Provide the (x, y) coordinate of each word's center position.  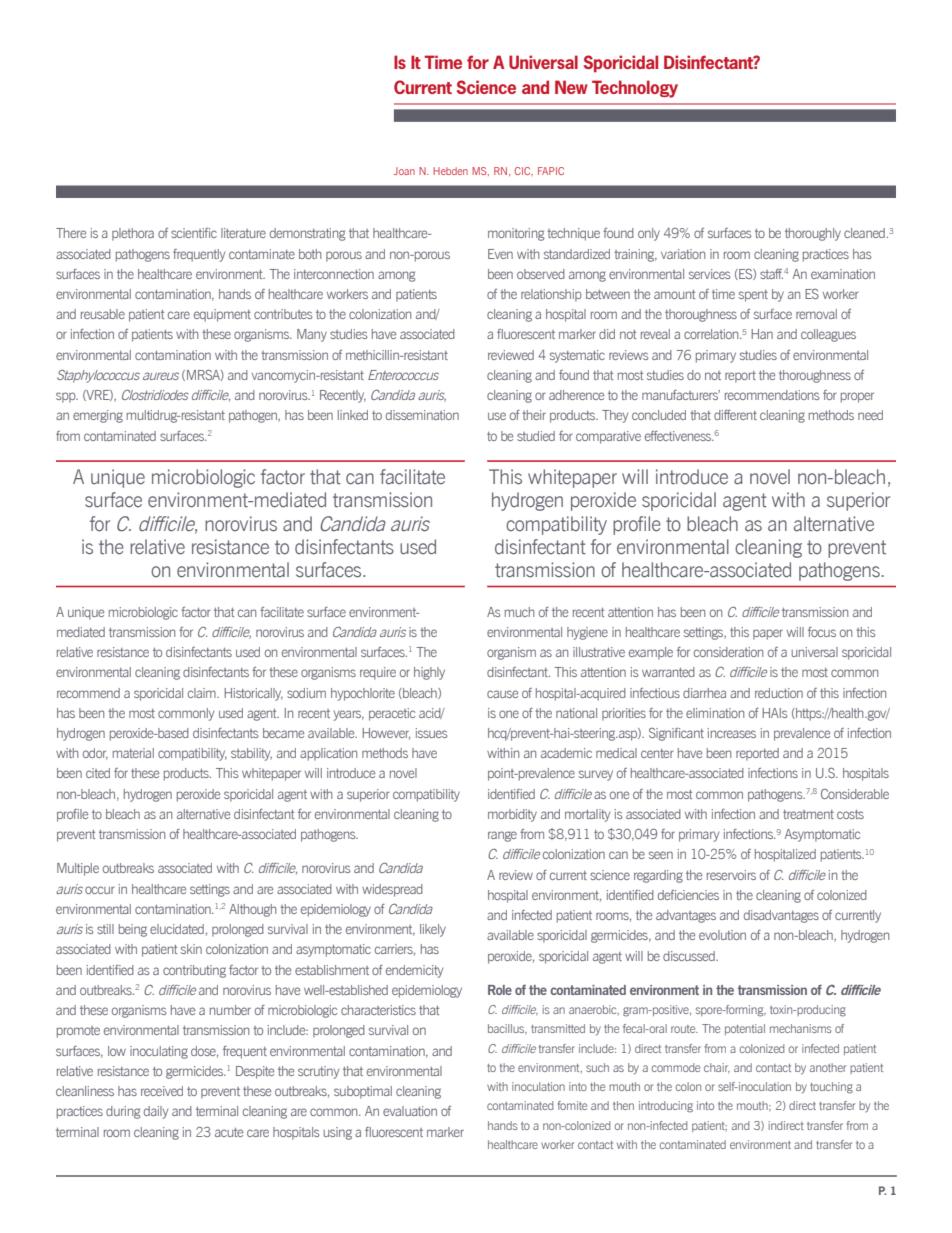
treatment (808, 814)
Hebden (450, 171)
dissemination (422, 415)
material (133, 753)
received (162, 1091)
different (735, 415)
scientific (194, 233)
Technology (635, 89)
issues (431, 733)
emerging (98, 416)
